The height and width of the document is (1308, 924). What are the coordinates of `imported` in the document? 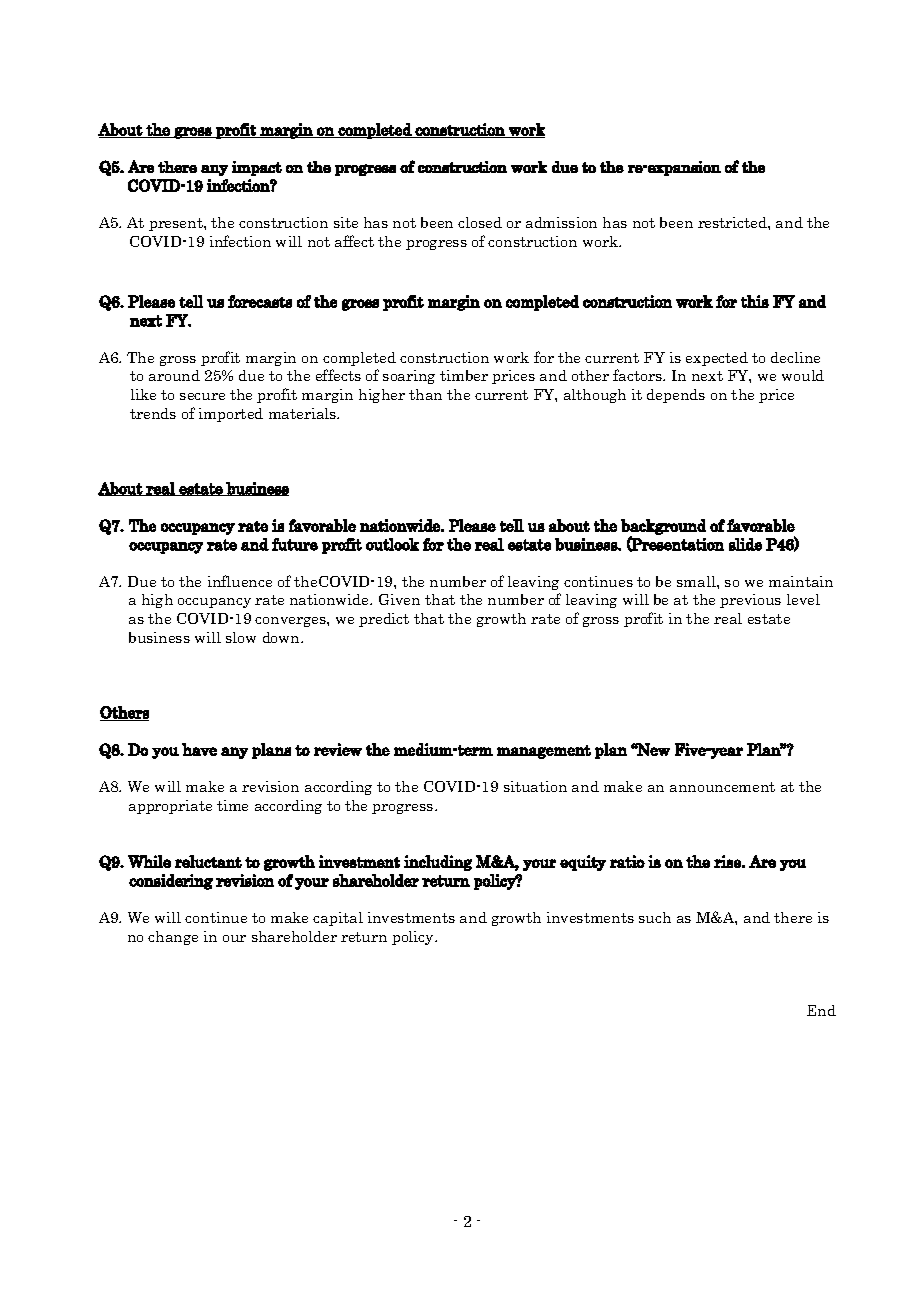 It's located at (231, 415).
